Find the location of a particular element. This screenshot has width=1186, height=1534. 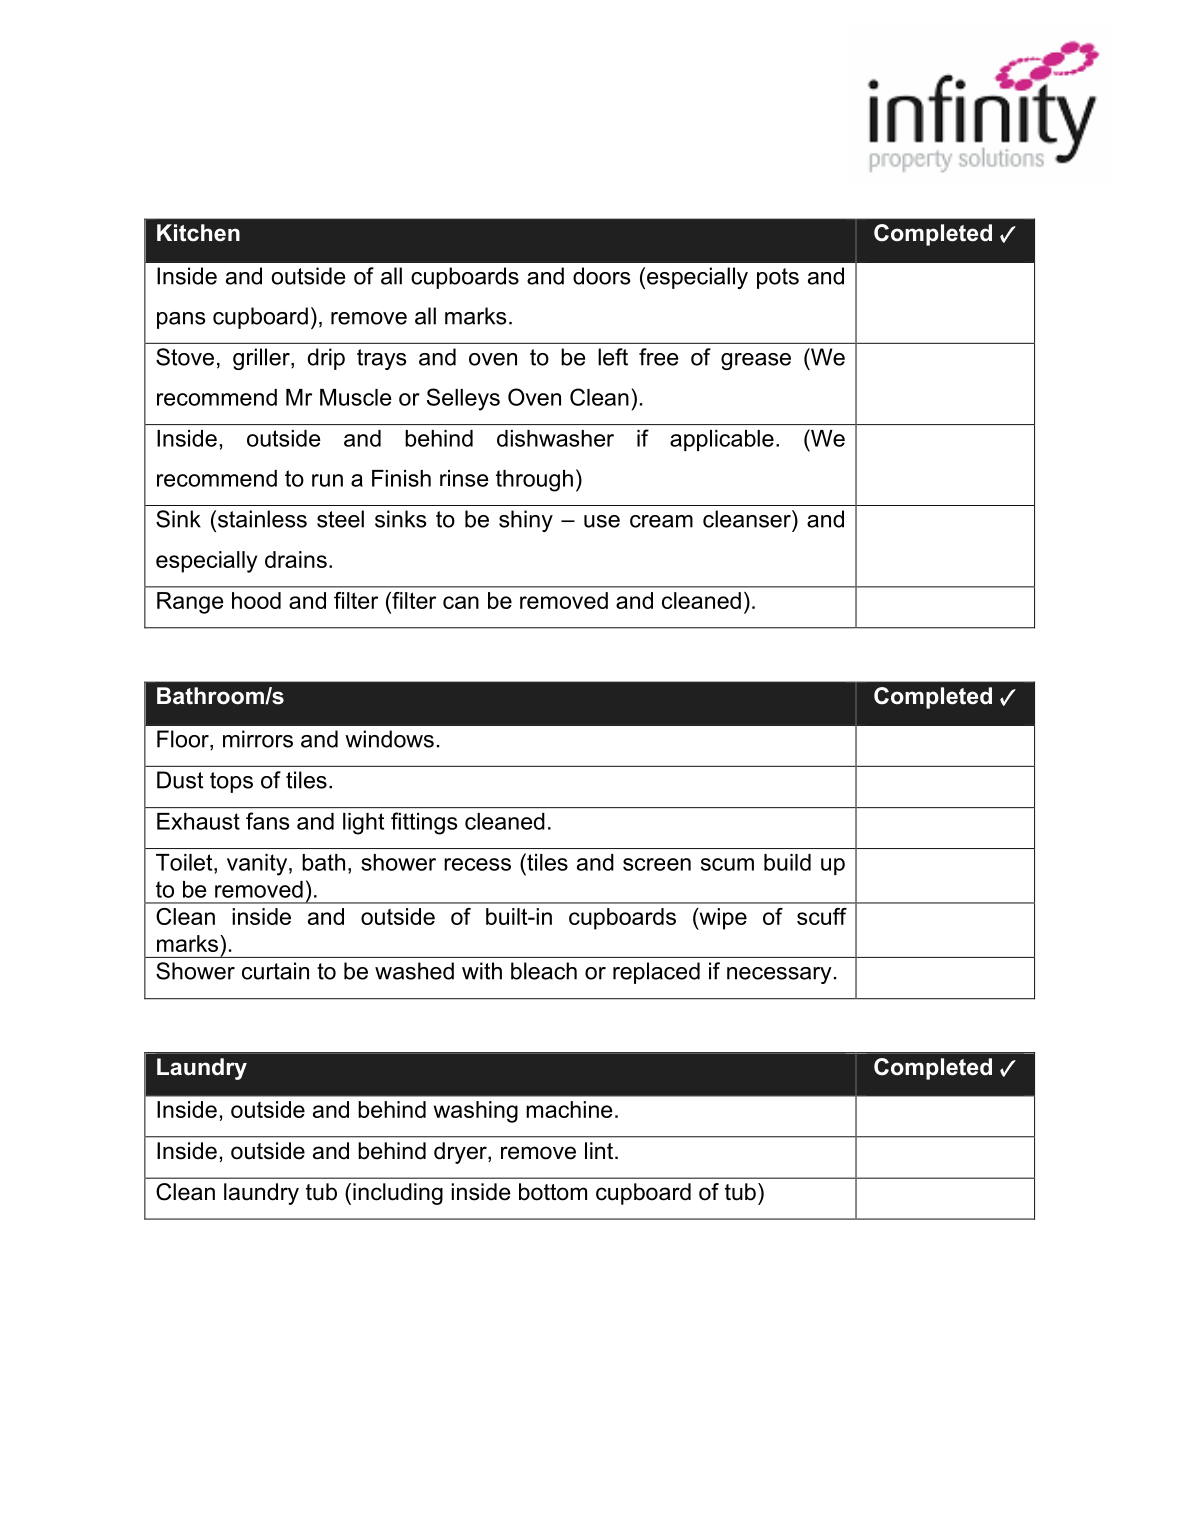

Kitchen is located at coordinates (198, 233).
